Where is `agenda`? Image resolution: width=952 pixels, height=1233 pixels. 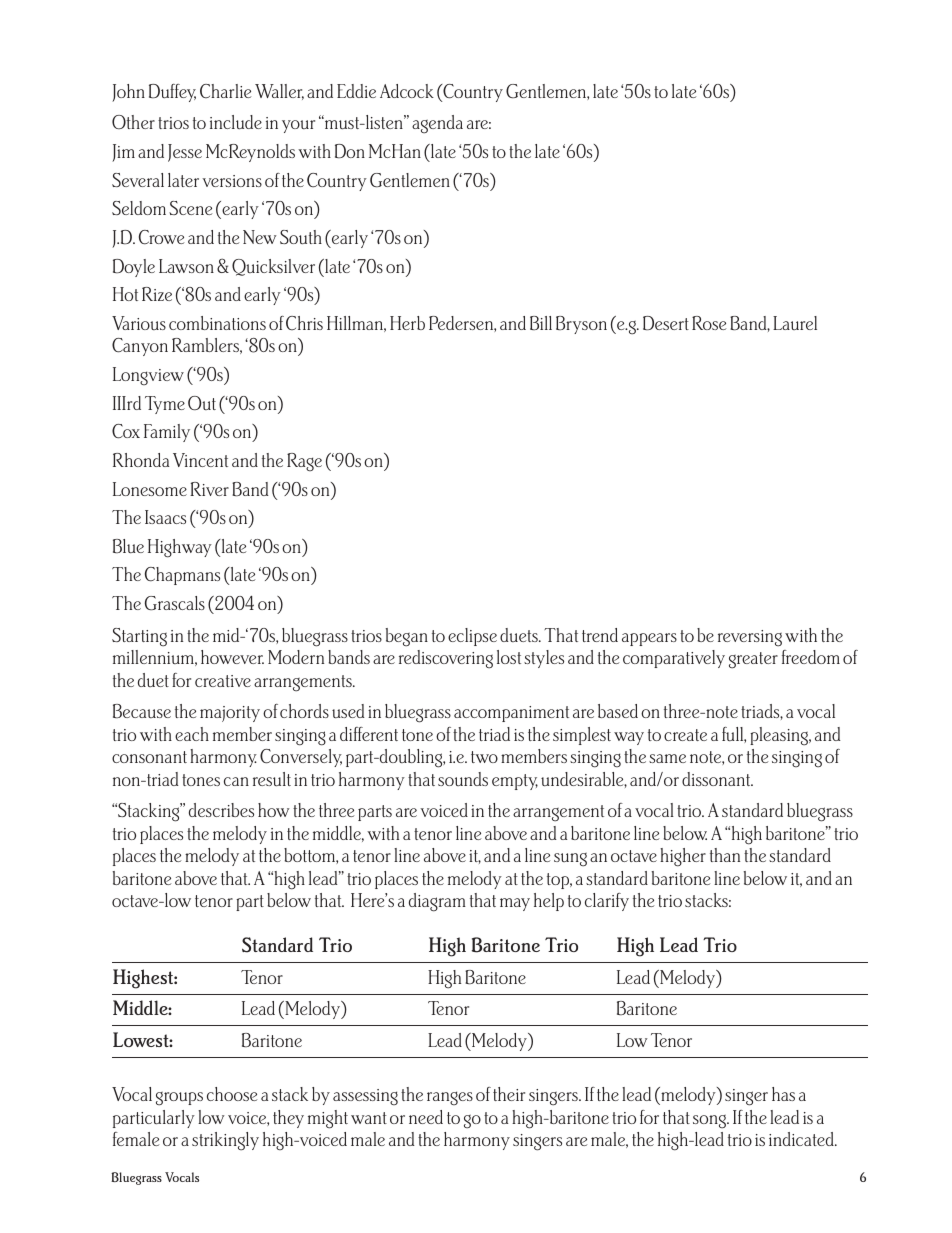 agenda is located at coordinates (437, 124).
